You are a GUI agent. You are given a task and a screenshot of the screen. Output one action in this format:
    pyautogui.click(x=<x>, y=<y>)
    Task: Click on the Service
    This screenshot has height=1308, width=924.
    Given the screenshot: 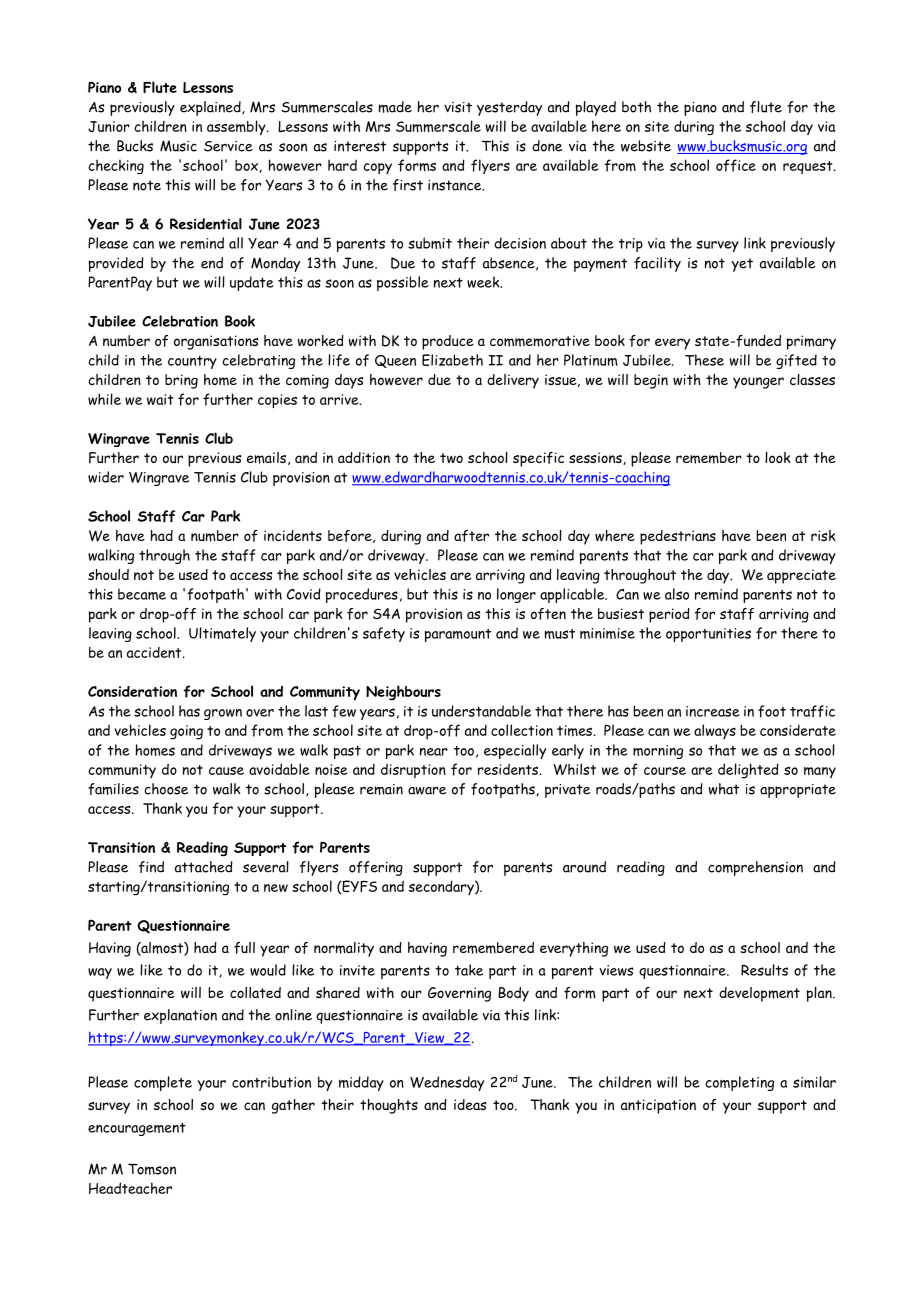 What is the action you would take?
    pyautogui.click(x=228, y=146)
